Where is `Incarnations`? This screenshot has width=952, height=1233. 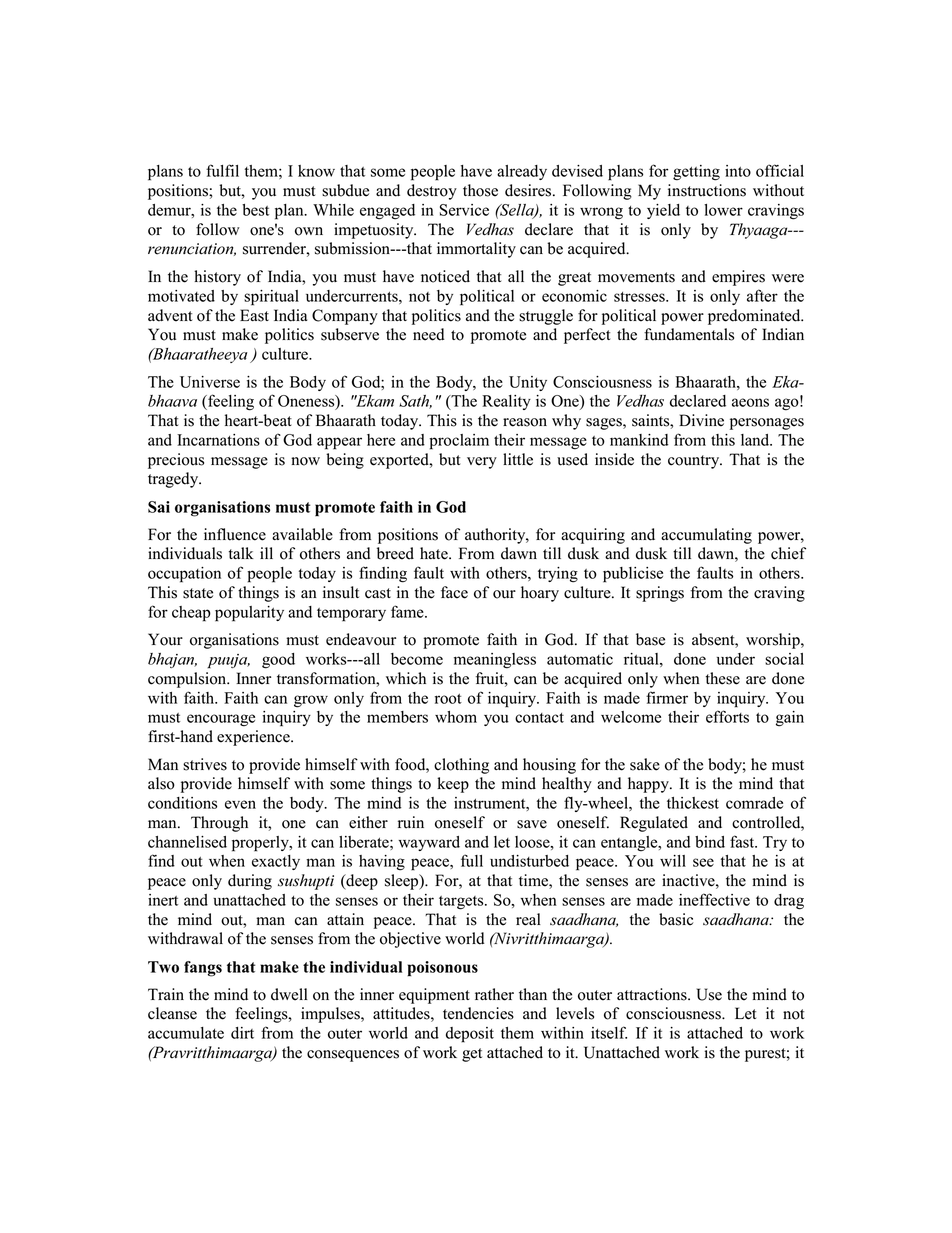 Incarnations is located at coordinates (218, 440).
